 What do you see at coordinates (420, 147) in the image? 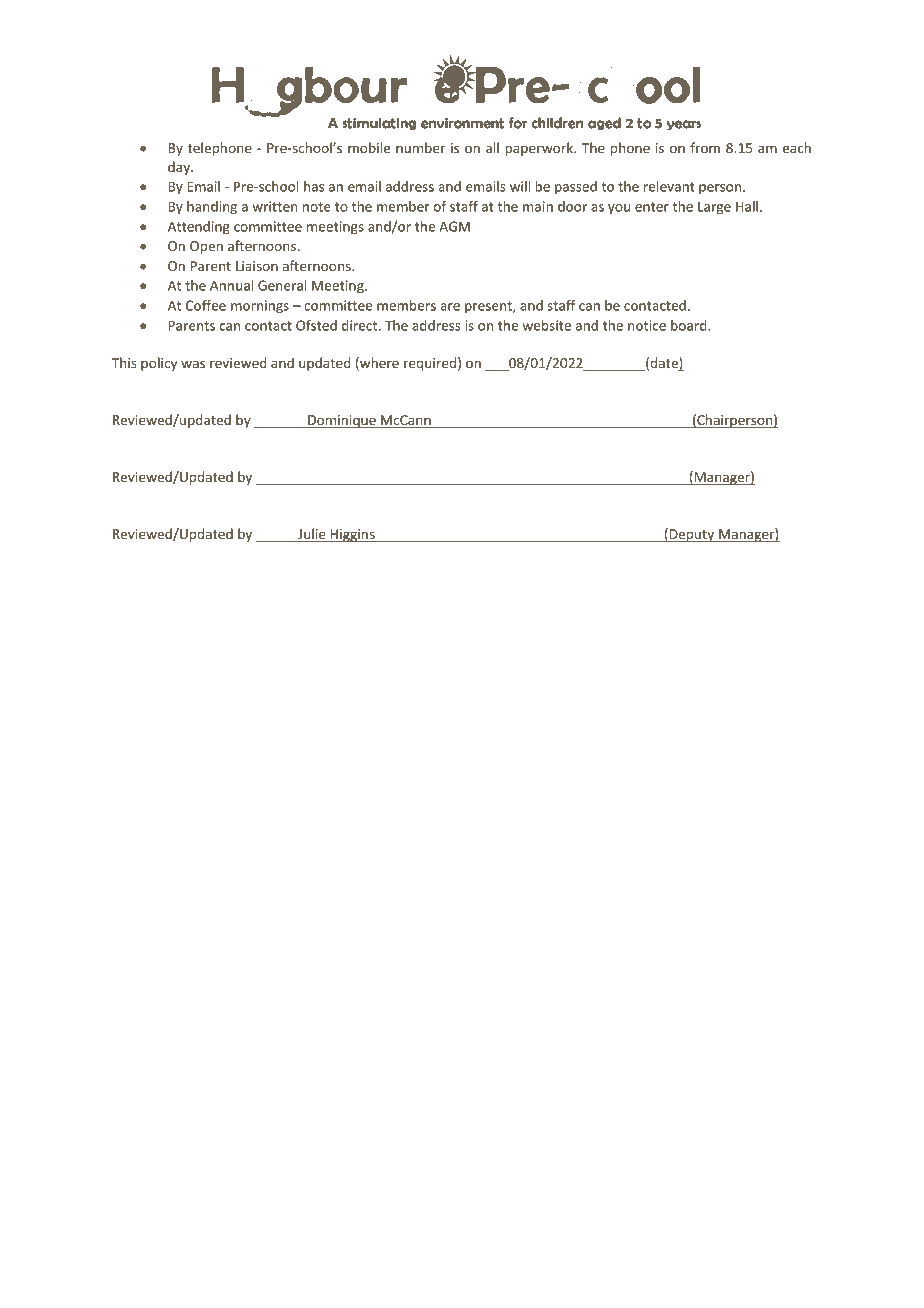
I see `number` at bounding box center [420, 147].
